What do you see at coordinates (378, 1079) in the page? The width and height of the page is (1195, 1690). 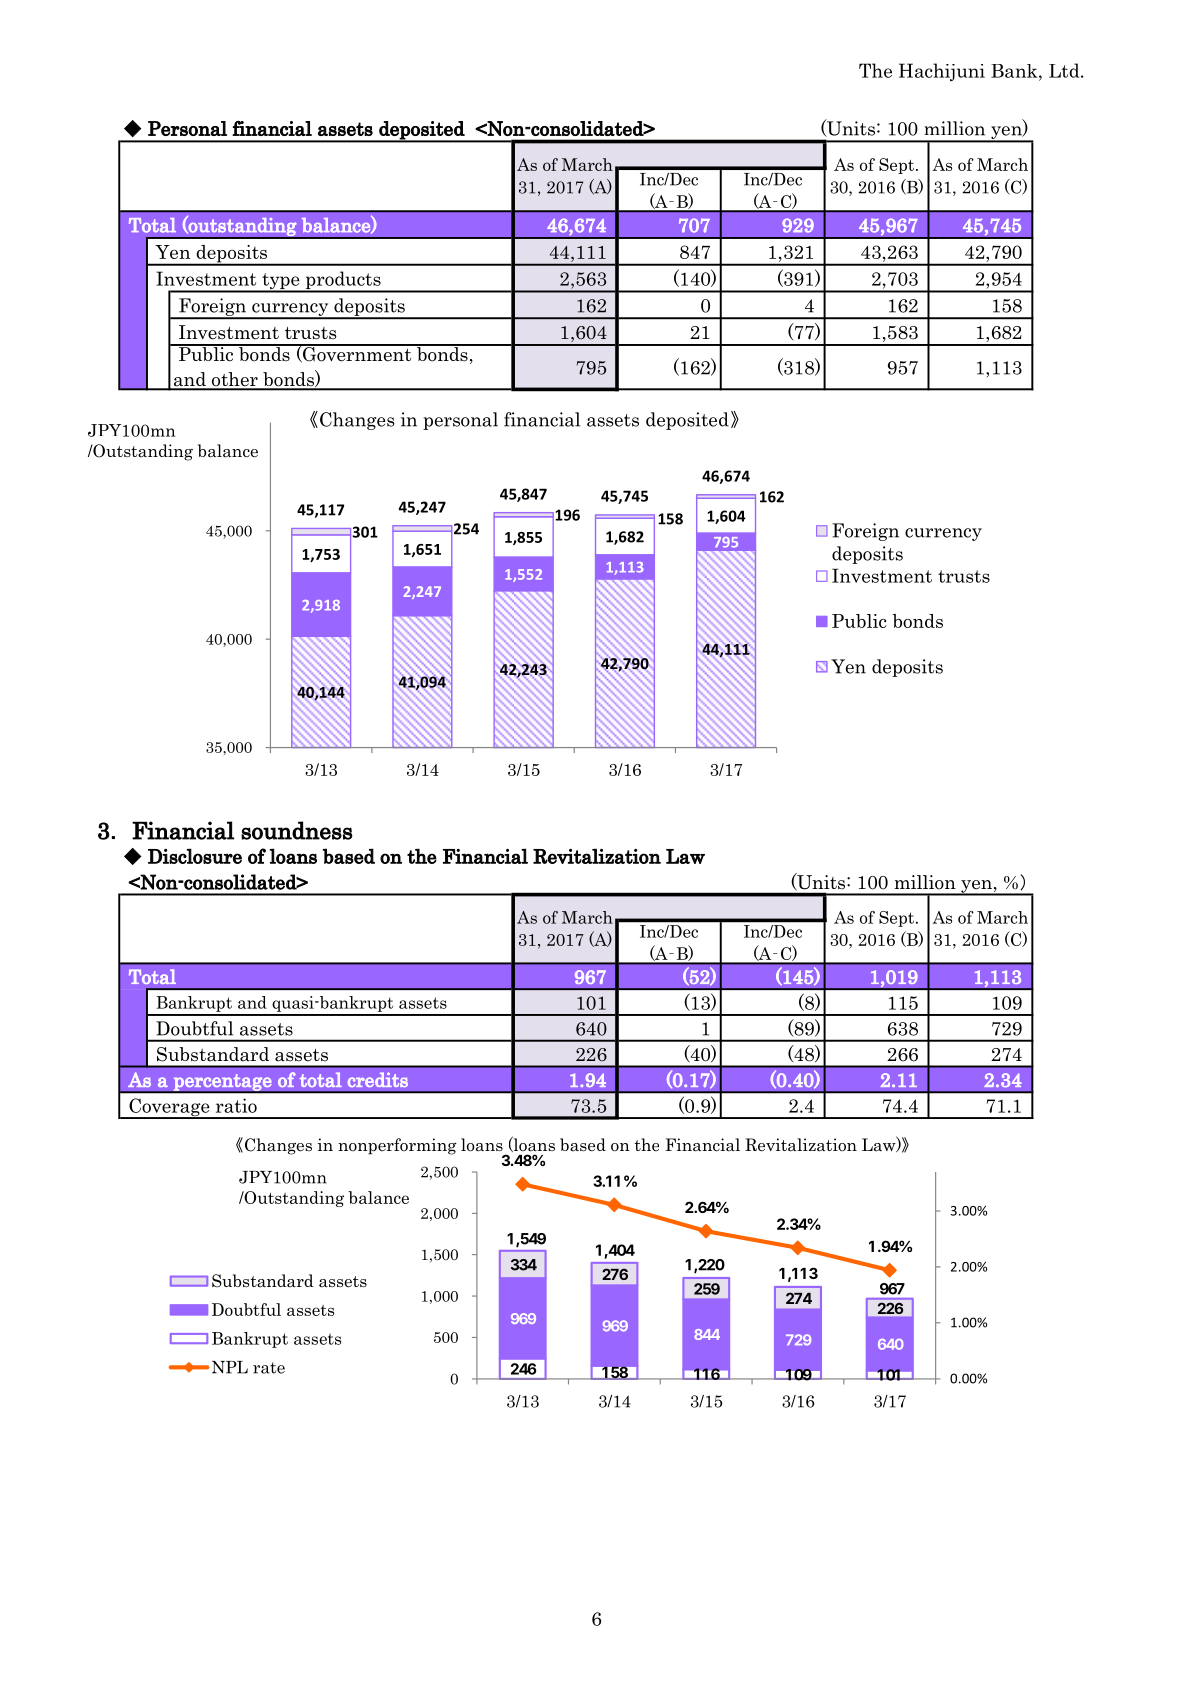 I see `credits` at bounding box center [378, 1079].
